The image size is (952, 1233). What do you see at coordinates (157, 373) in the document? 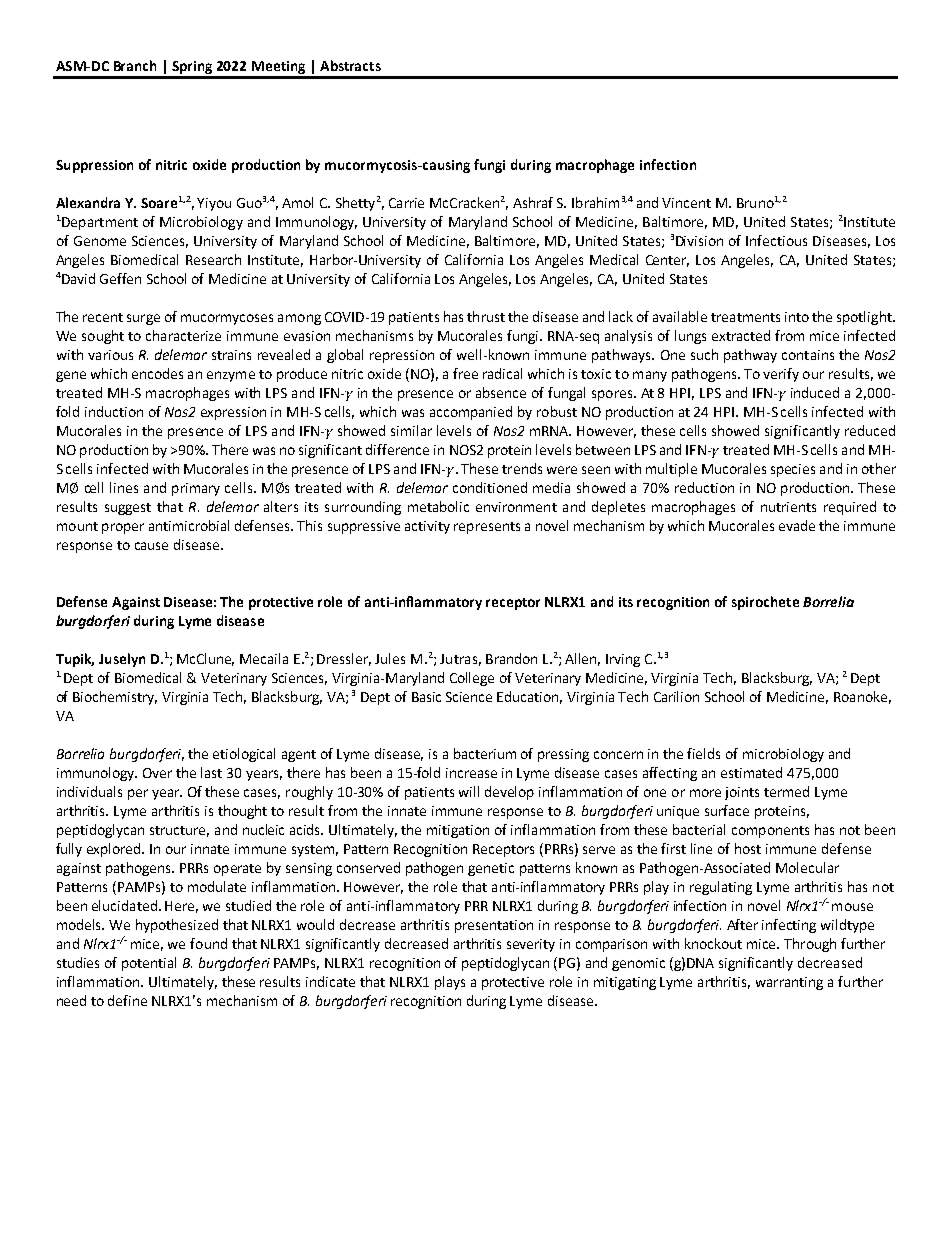
I see `encodes` at bounding box center [157, 373].
